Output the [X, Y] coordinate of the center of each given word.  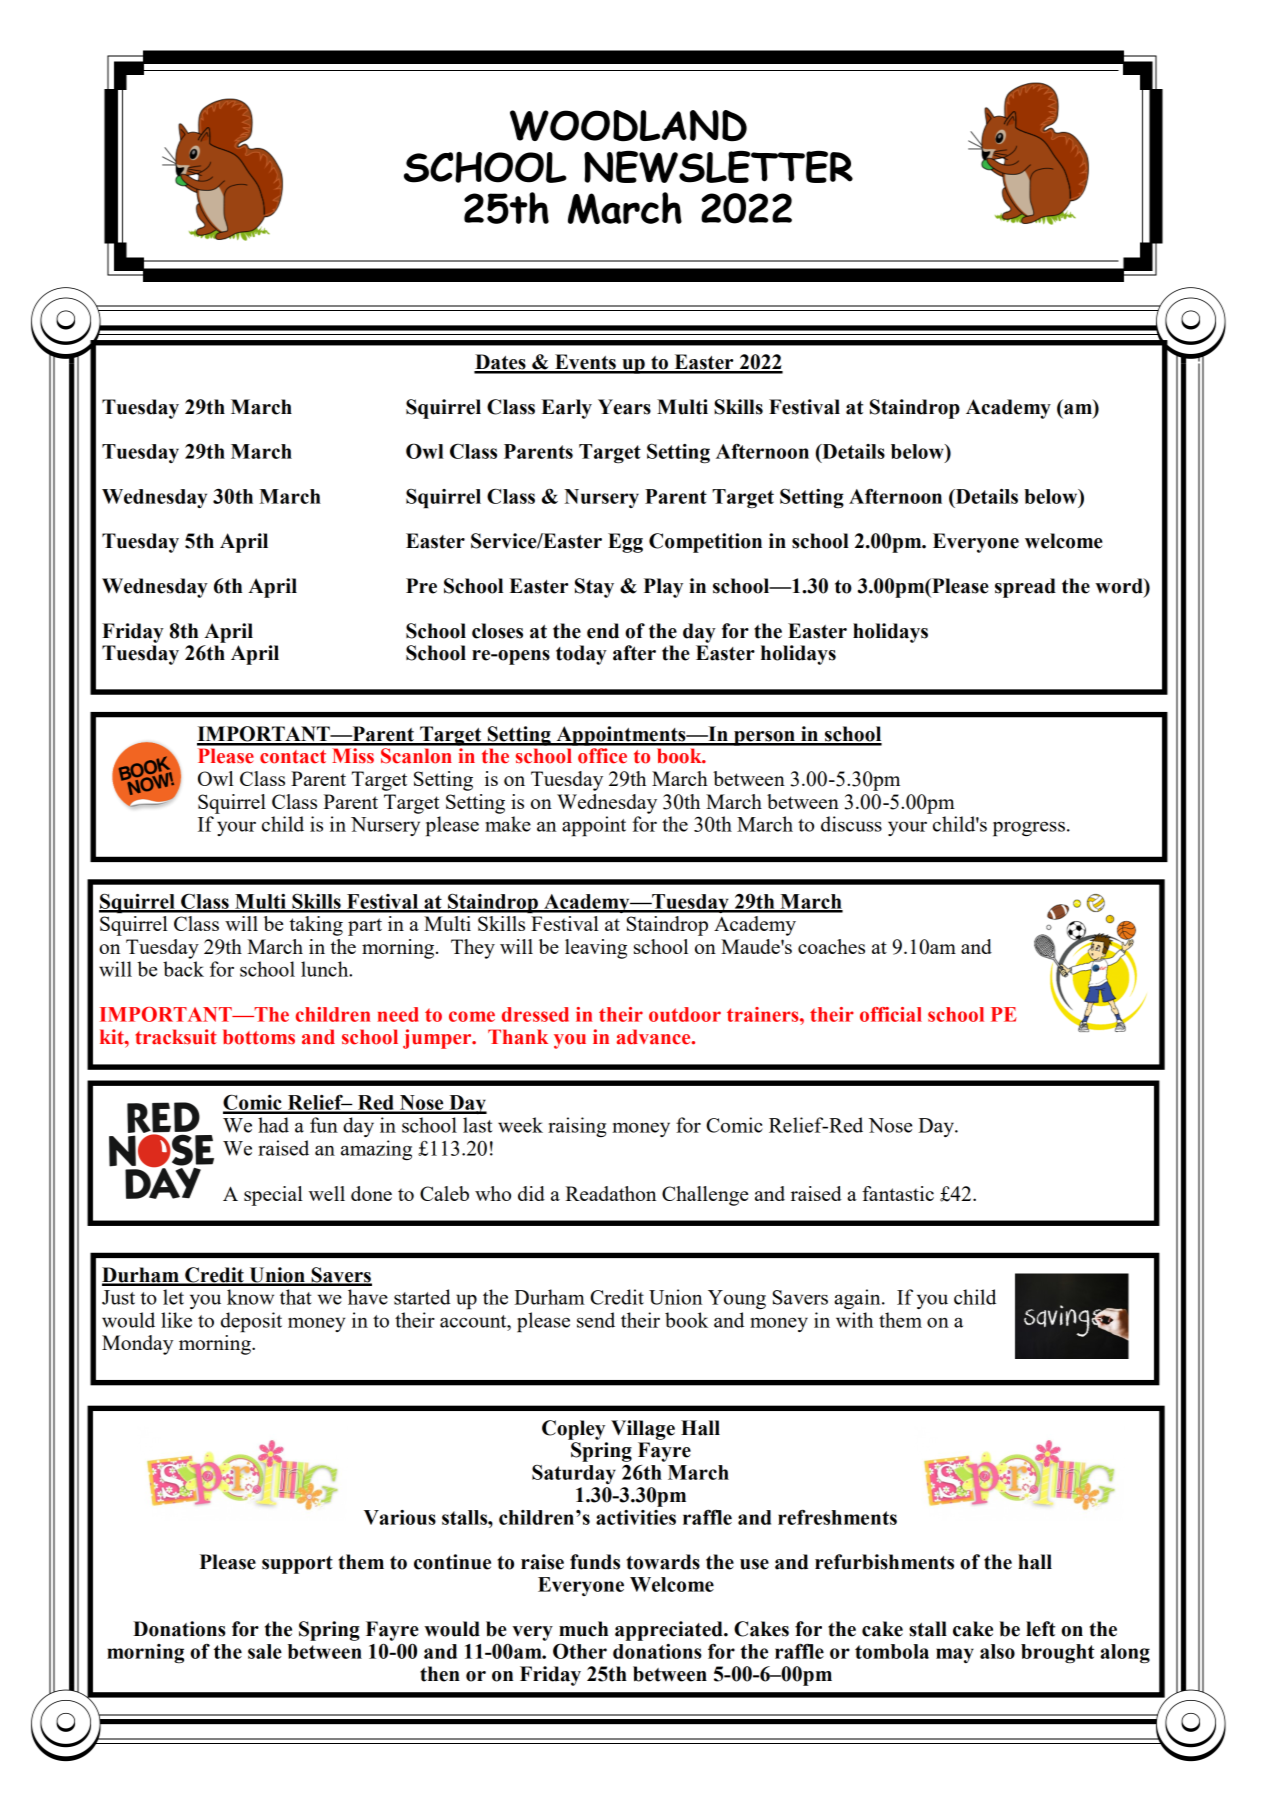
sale [265, 1651]
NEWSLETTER [718, 167]
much [583, 1629]
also [997, 1651]
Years [624, 407]
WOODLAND [628, 126]
